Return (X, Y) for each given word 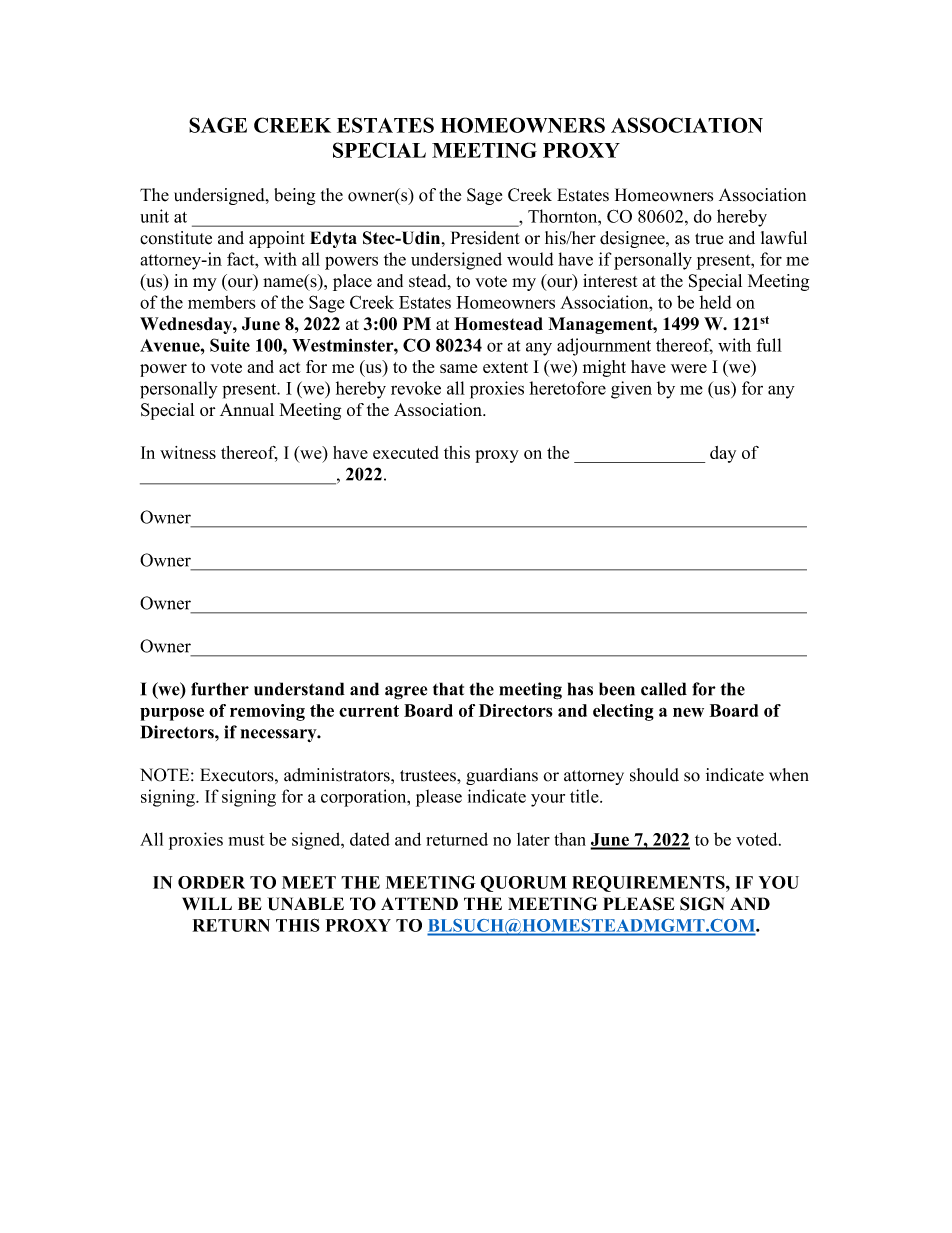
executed (405, 452)
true (709, 239)
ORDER (211, 882)
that (448, 689)
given (631, 390)
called (664, 689)
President (485, 238)
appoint (277, 239)
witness (188, 452)
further (220, 689)
